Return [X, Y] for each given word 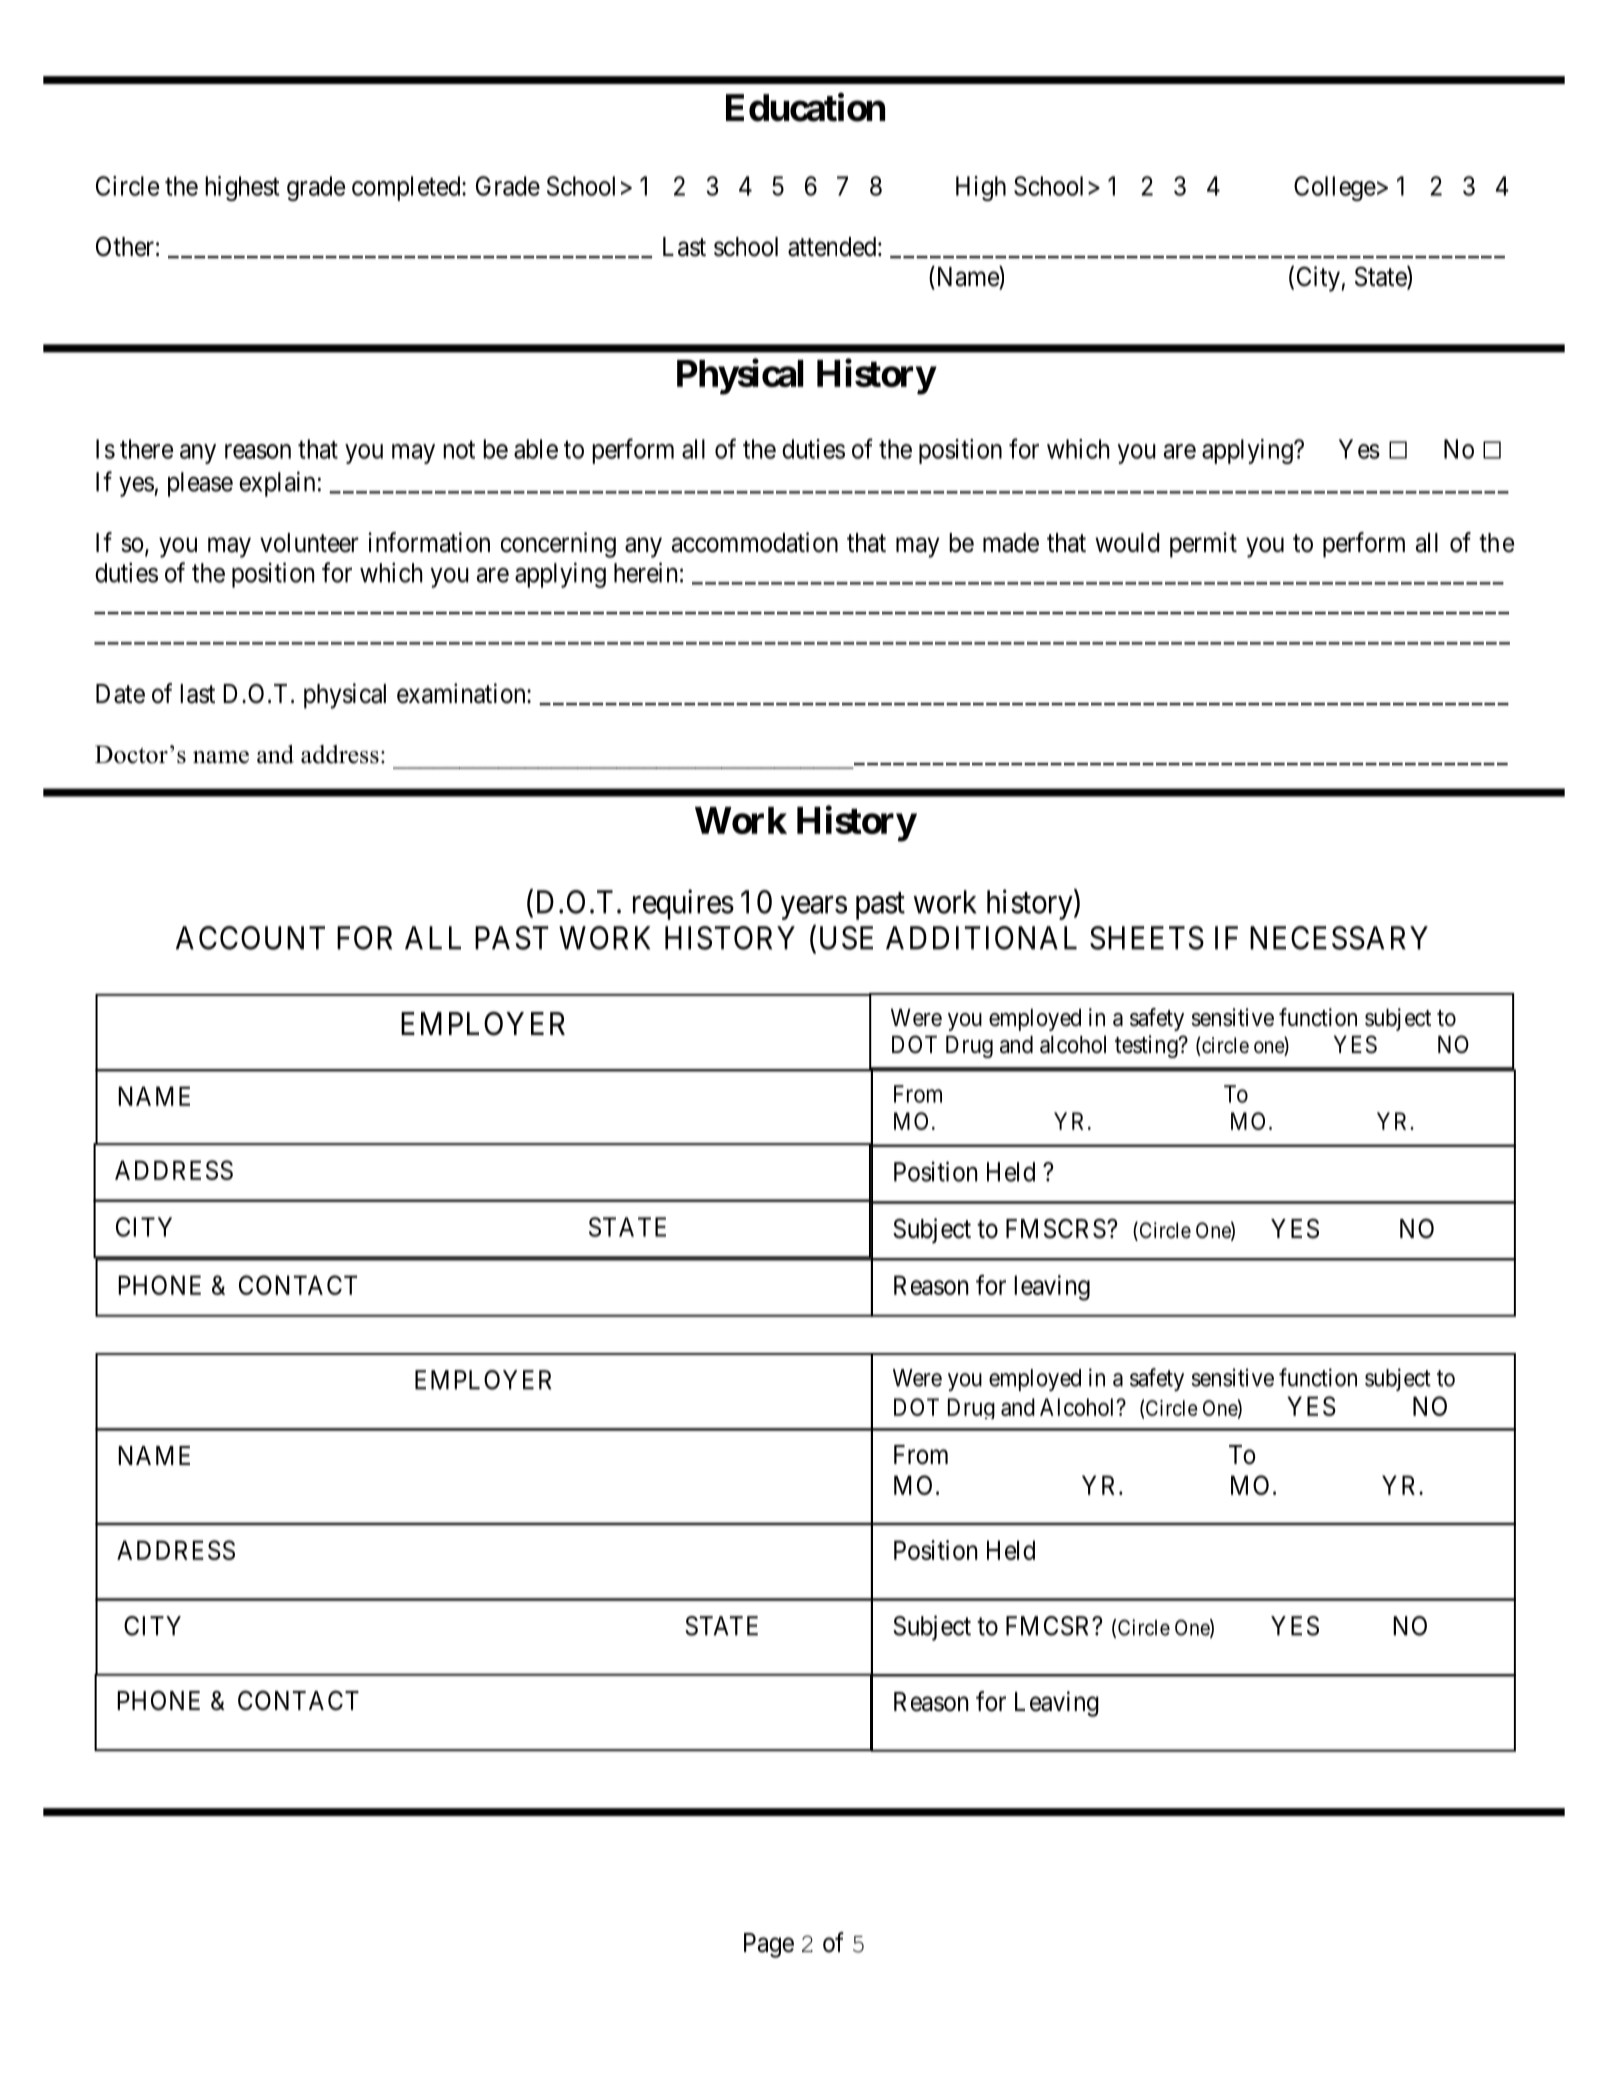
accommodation [755, 542]
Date [120, 694]
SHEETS [1147, 938]
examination [462, 693]
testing [1147, 1046]
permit [1203, 545]
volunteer [309, 543]
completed [407, 188]
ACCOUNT [250, 938]
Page [769, 1945]
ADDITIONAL [981, 938]
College [1335, 188]
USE [846, 938]
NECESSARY [1339, 938]
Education [805, 107]
